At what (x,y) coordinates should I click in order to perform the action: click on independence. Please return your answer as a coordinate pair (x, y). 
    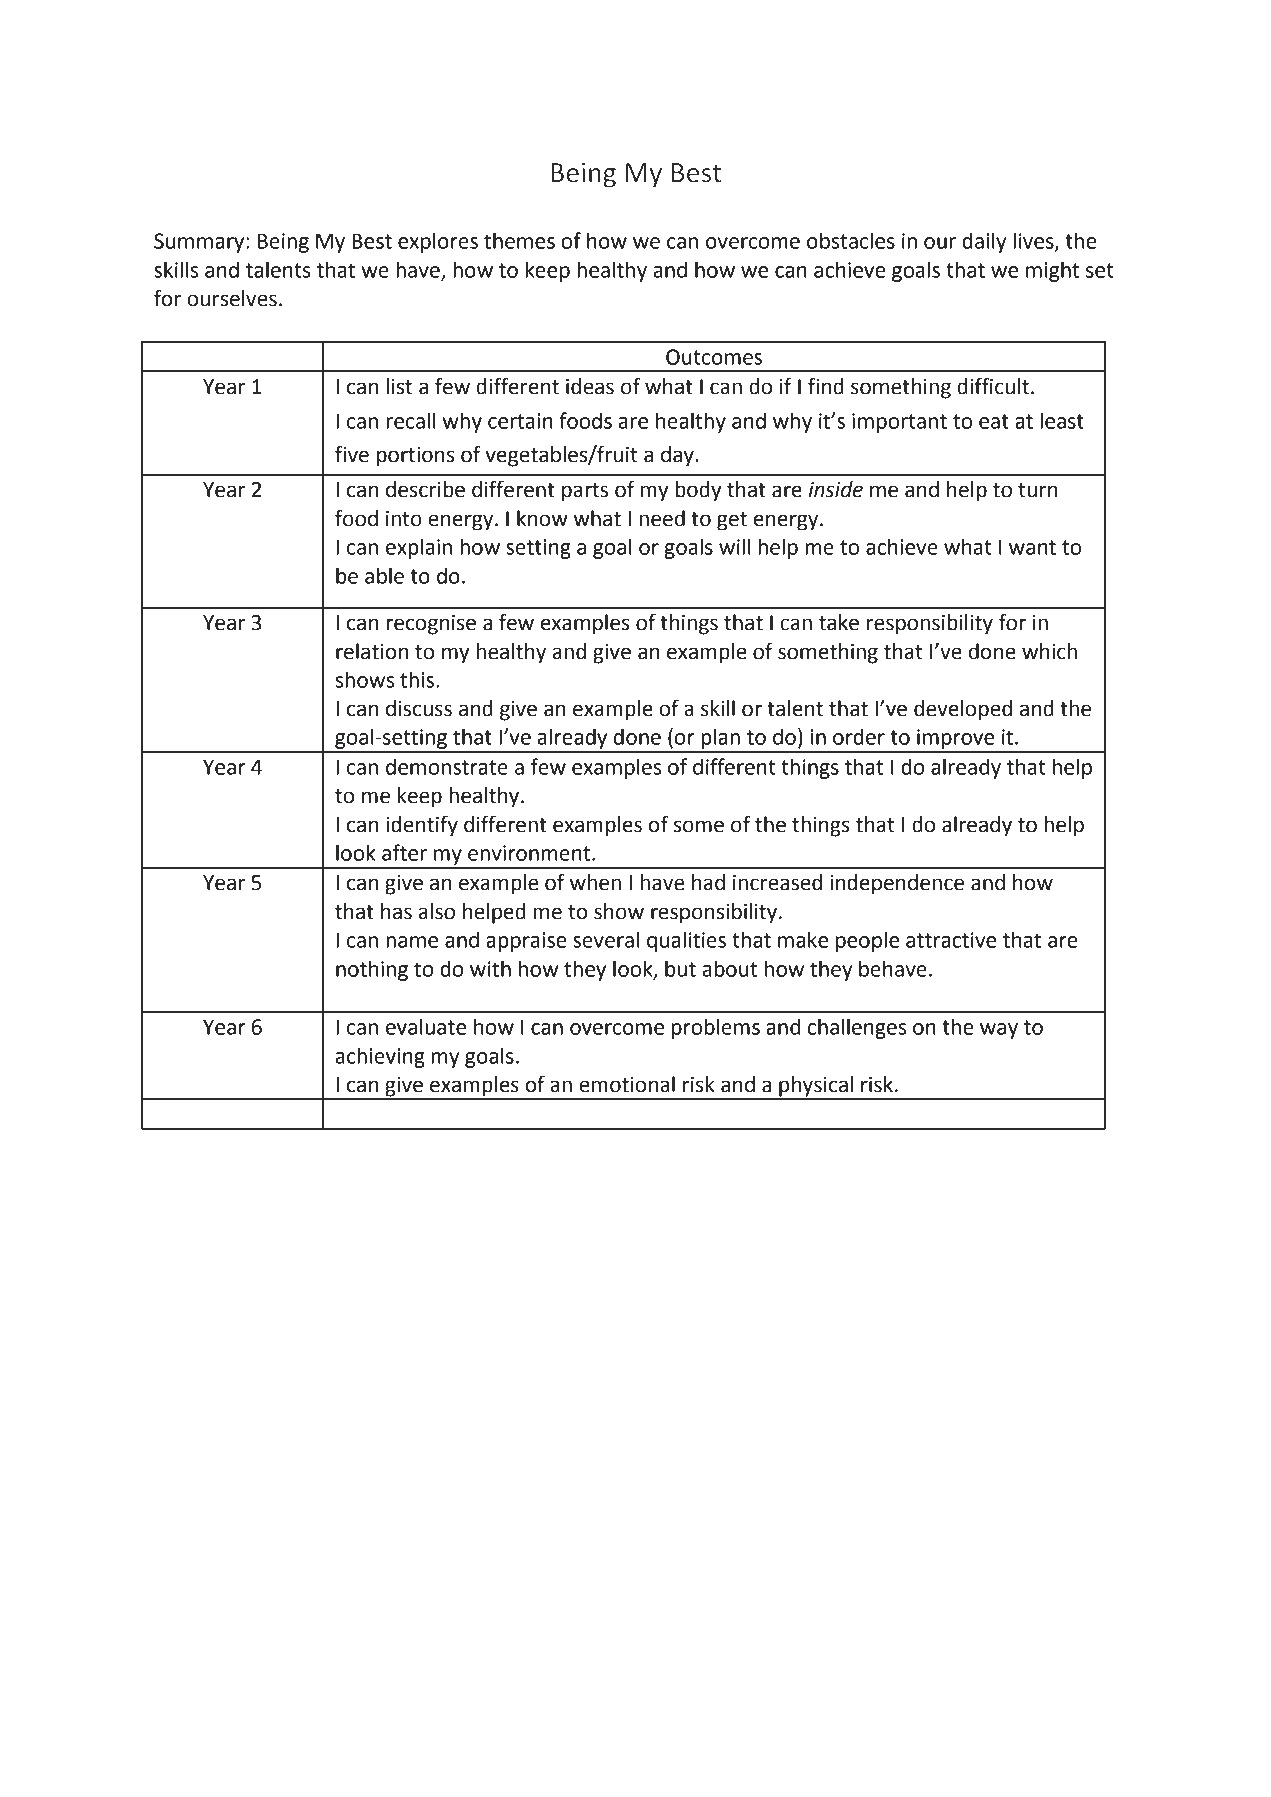
    Looking at the image, I should click on (897, 884).
